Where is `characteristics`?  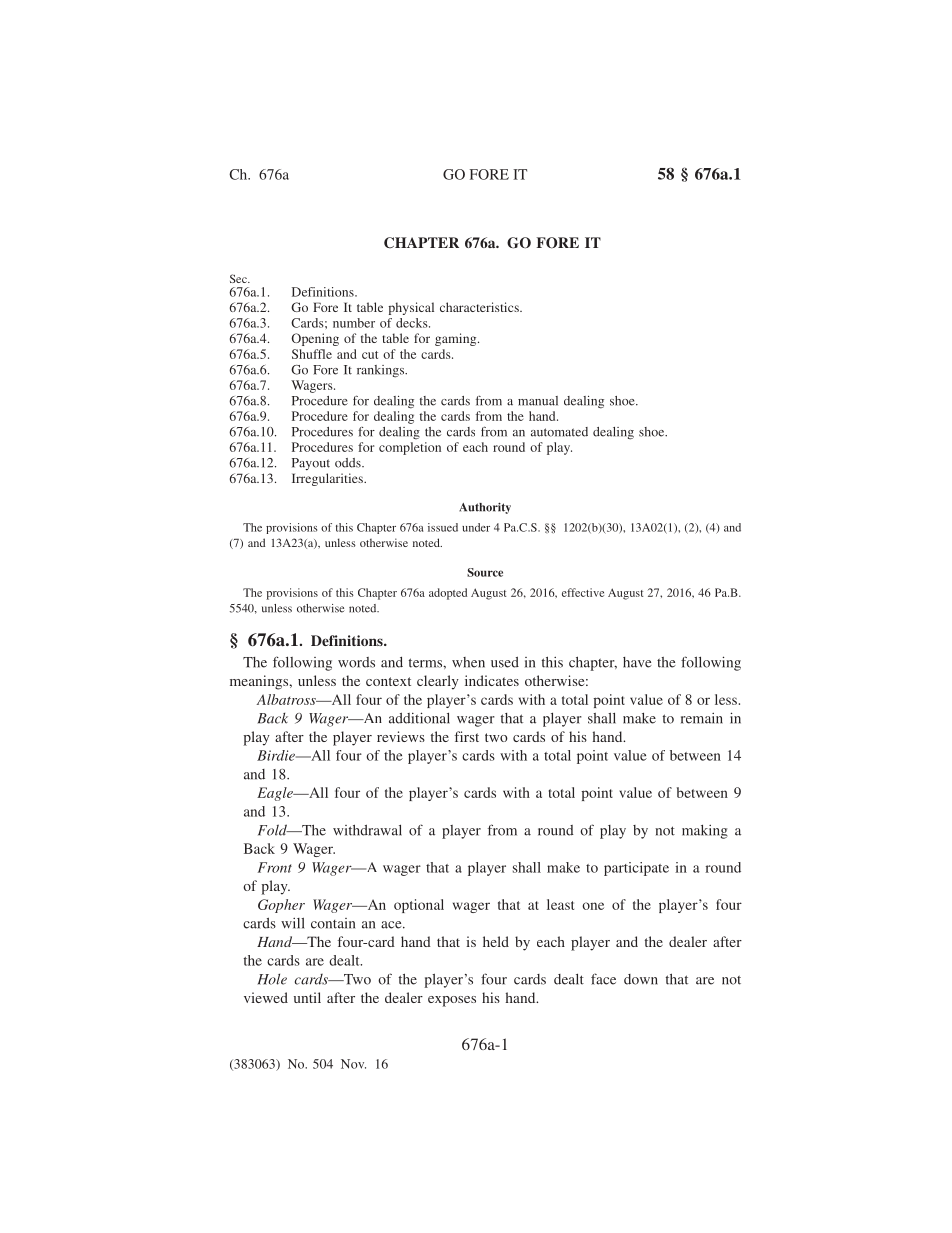 characteristics is located at coordinates (480, 307).
